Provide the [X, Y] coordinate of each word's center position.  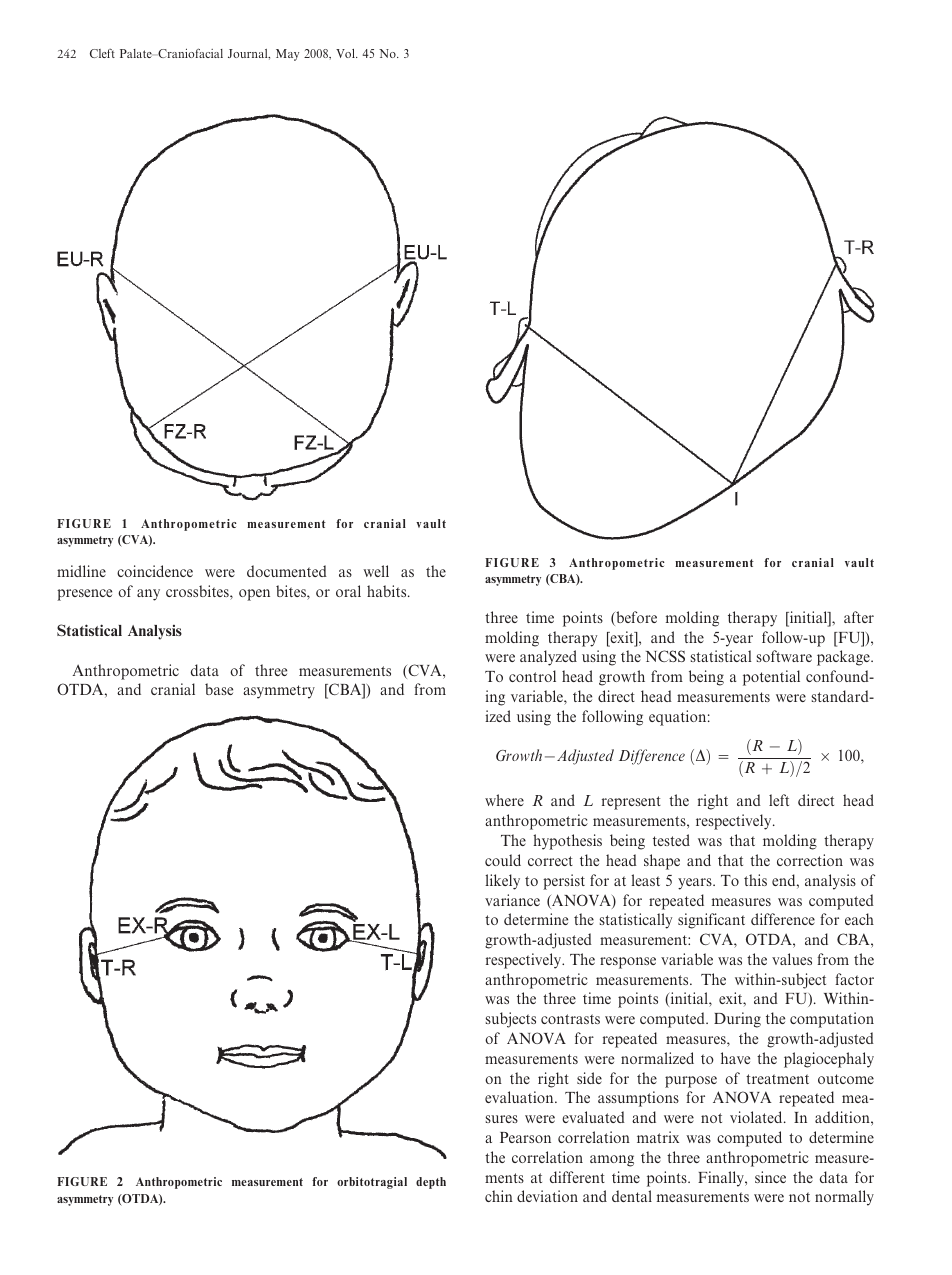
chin [499, 1196]
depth [431, 1183]
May [287, 55]
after [859, 617]
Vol [346, 53]
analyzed [548, 658]
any [148, 595]
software [784, 656]
